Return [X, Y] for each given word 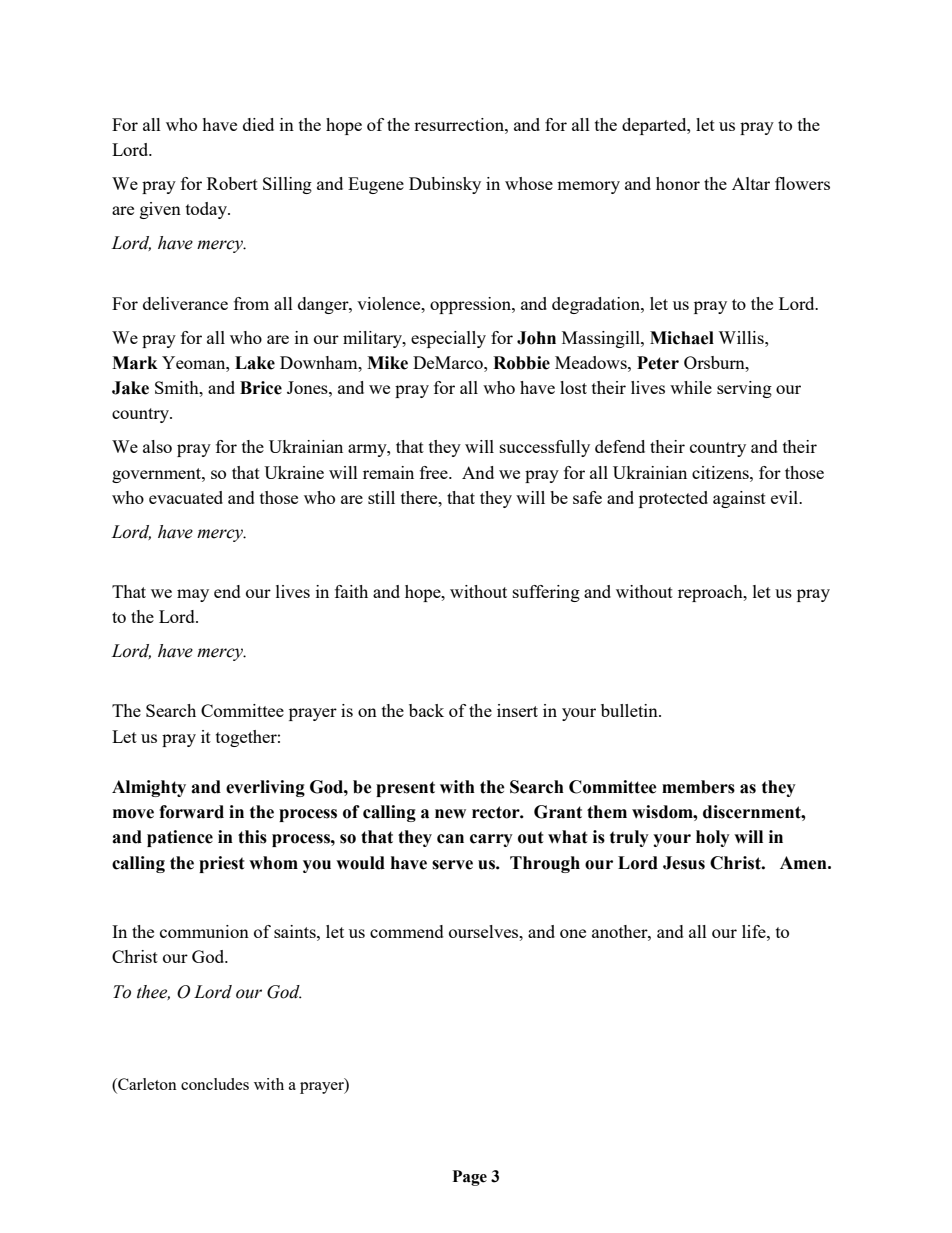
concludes [215, 1084]
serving [744, 389]
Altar [751, 183]
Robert [232, 183]
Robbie [521, 363]
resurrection [460, 124]
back [426, 710]
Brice [261, 388]
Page [470, 1178]
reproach [711, 593]
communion [204, 931]
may [193, 595]
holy [713, 838]
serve [452, 865]
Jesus [684, 863]
